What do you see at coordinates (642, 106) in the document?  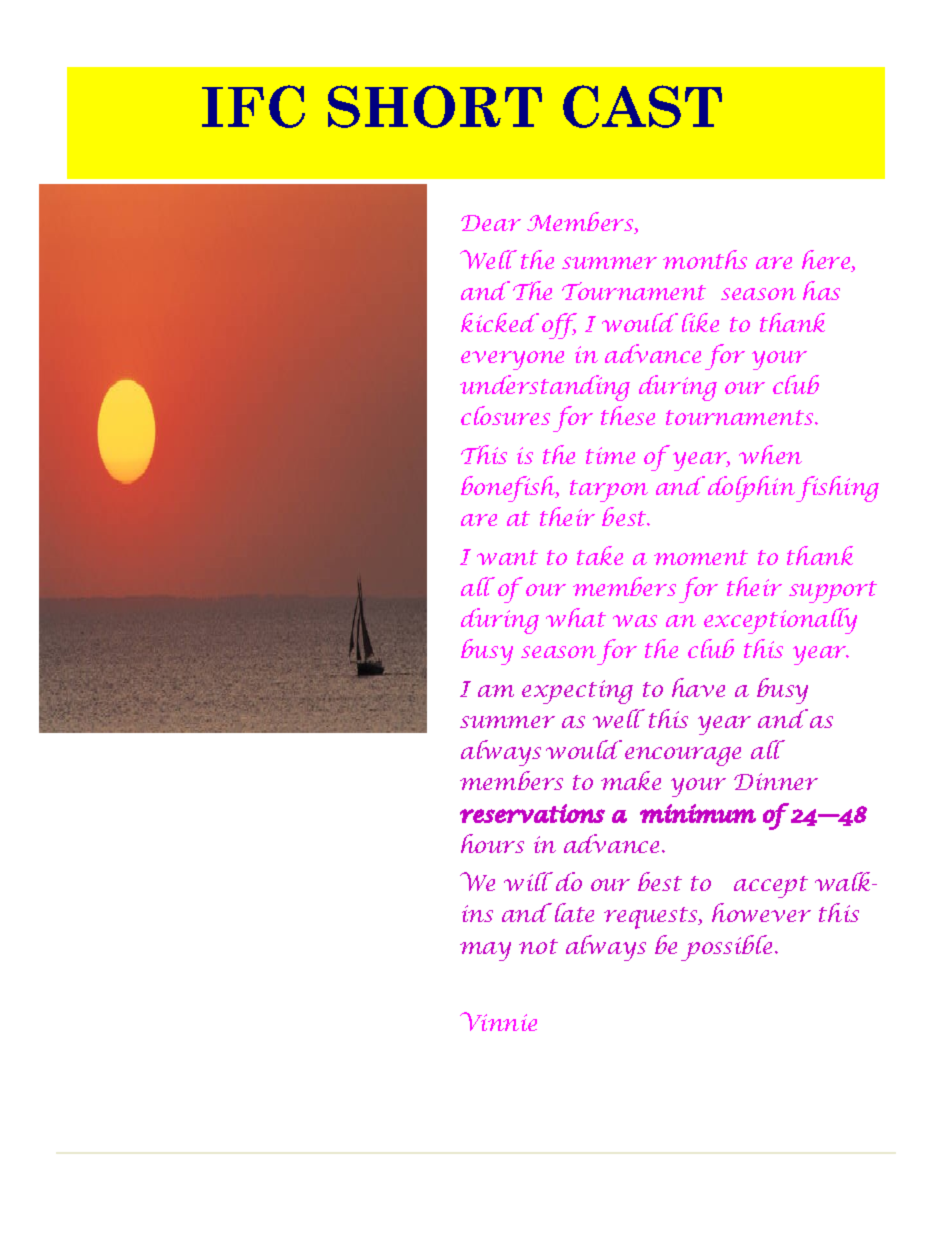 I see `CAST` at bounding box center [642, 106].
